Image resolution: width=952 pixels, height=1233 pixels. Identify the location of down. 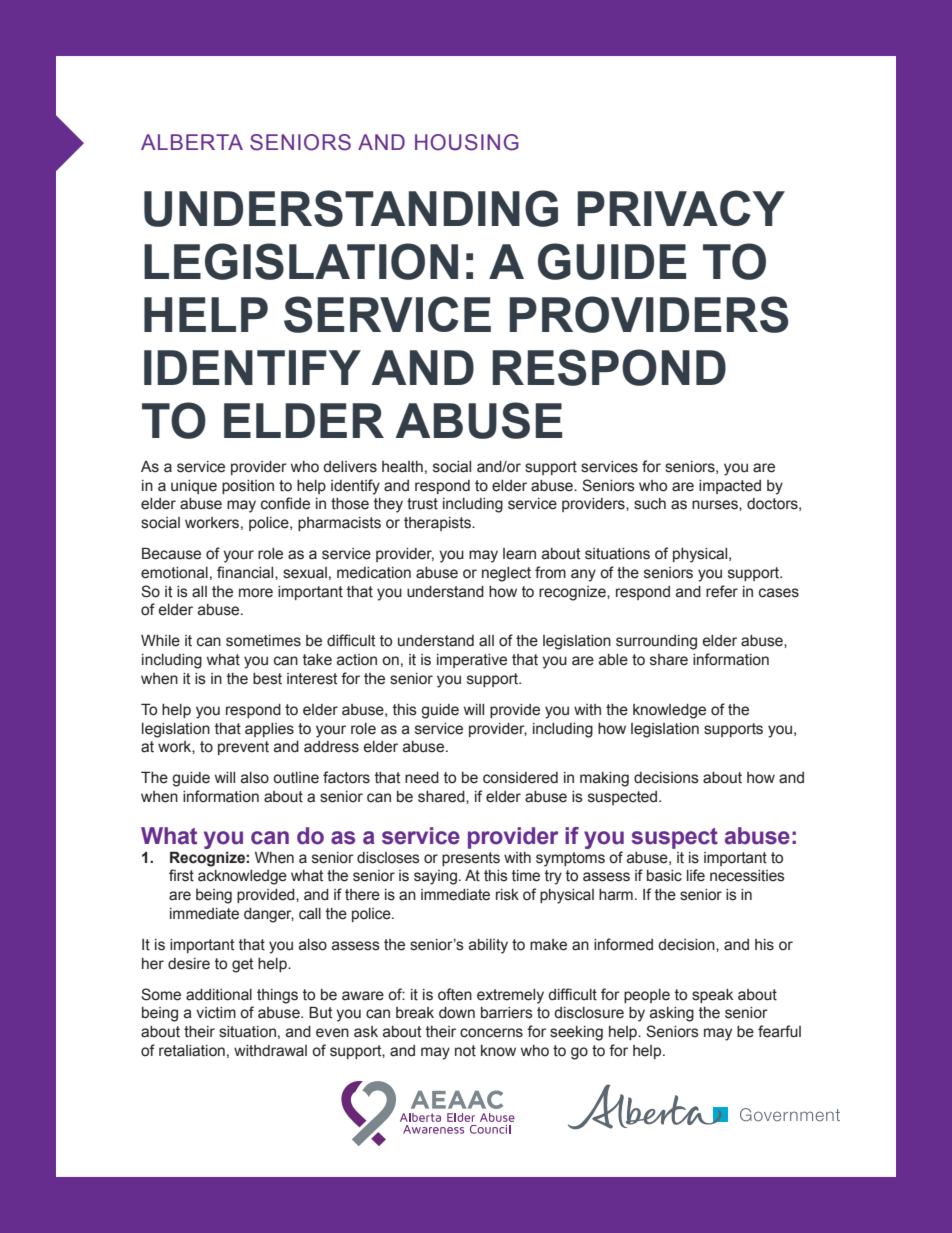
(457, 1013).
